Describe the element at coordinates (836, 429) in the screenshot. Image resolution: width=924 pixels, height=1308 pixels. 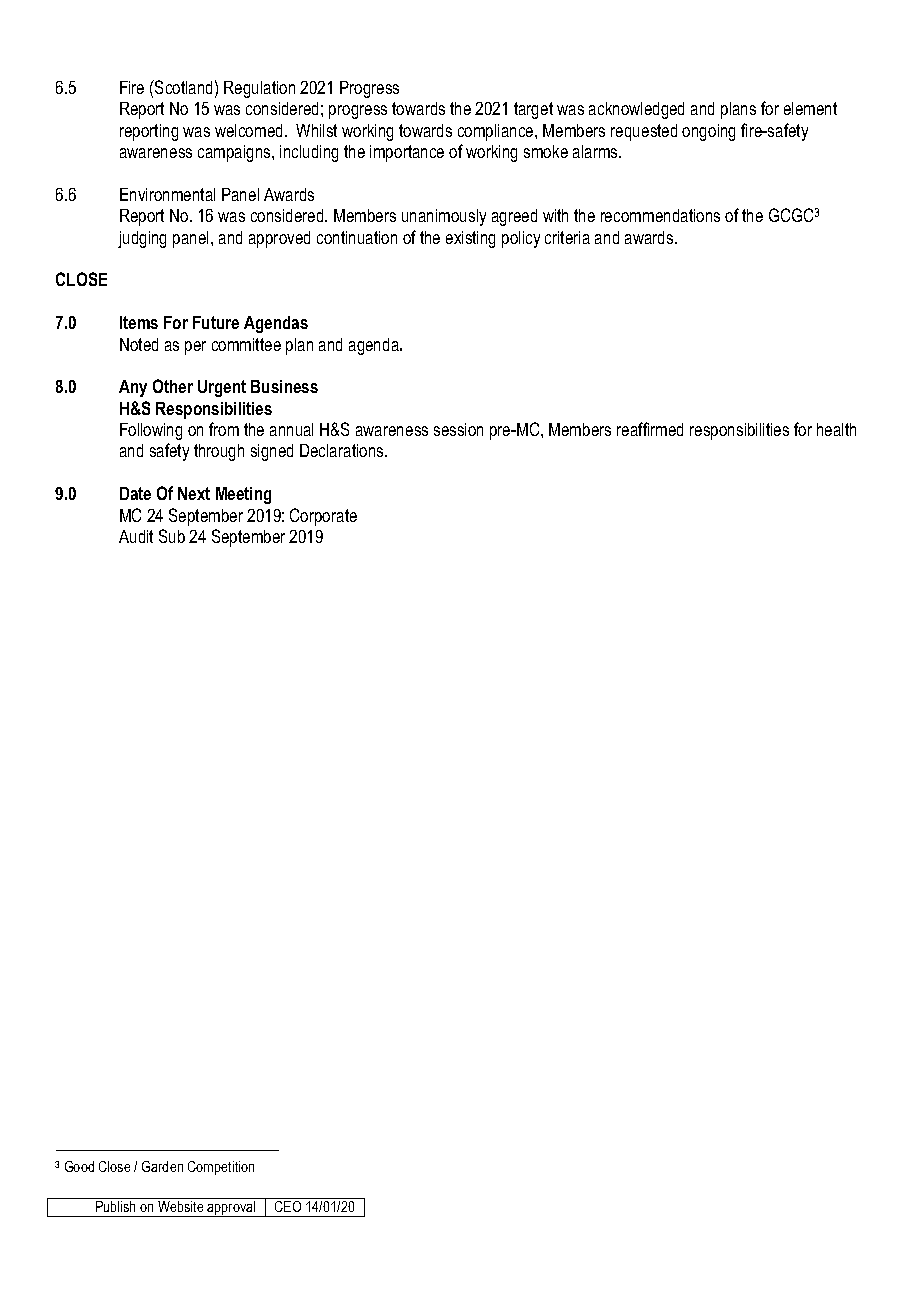
I see `health` at that location.
